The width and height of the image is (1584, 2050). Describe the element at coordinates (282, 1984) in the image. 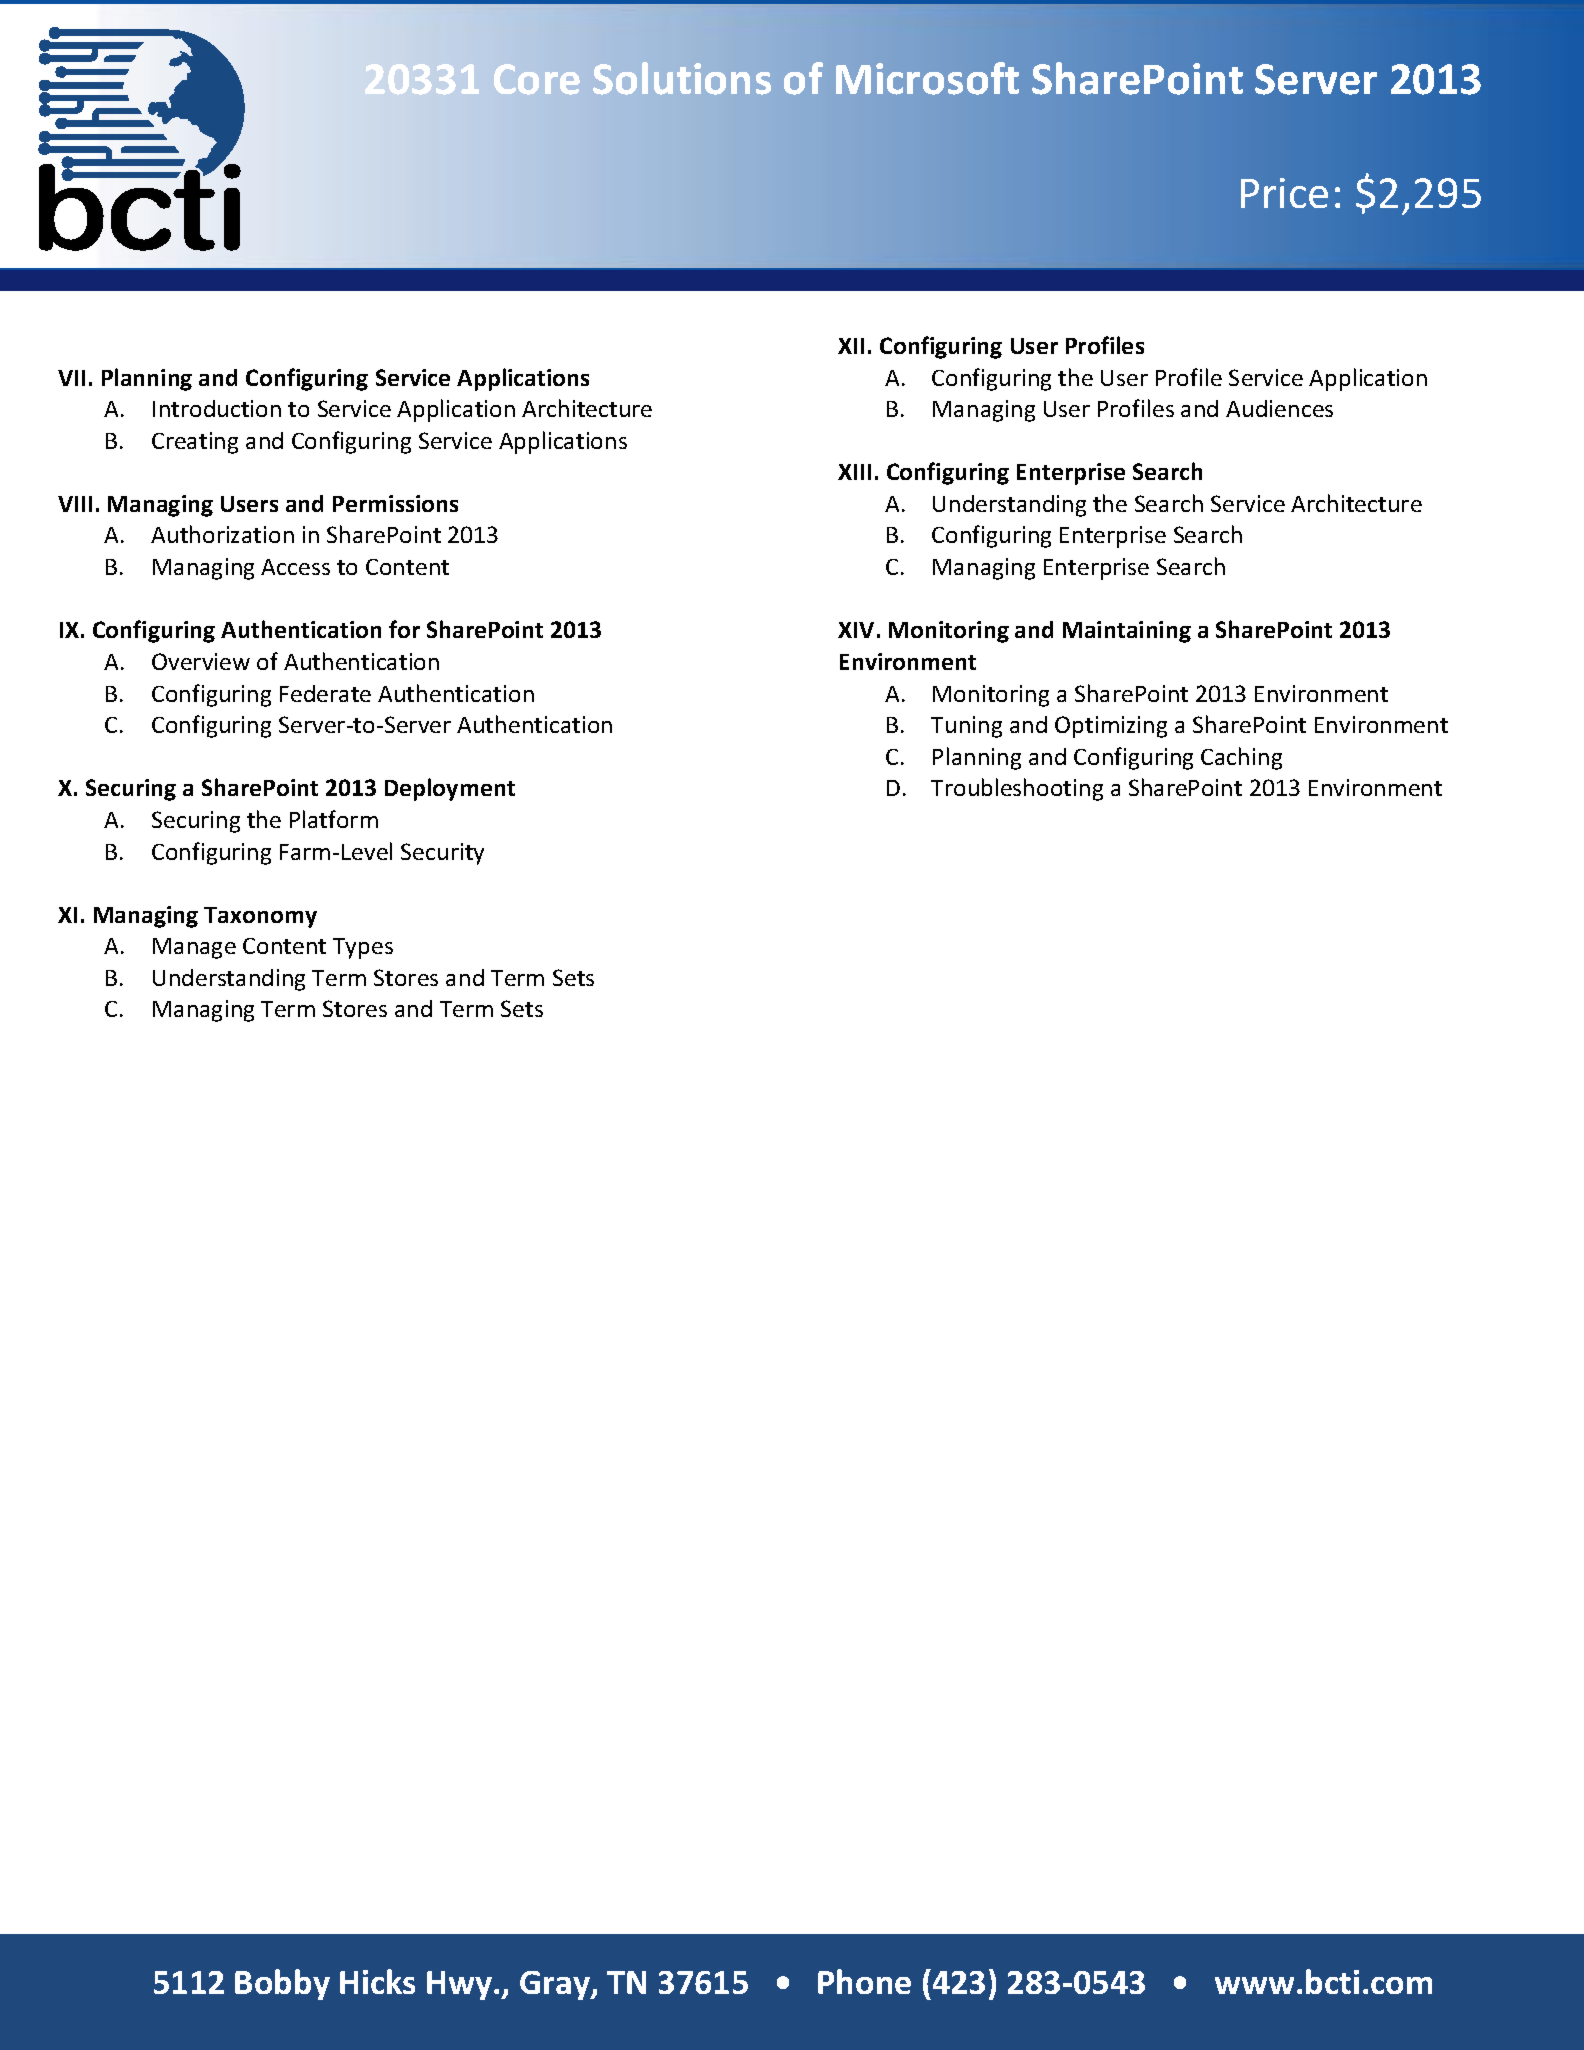

I see `Bobby` at that location.
